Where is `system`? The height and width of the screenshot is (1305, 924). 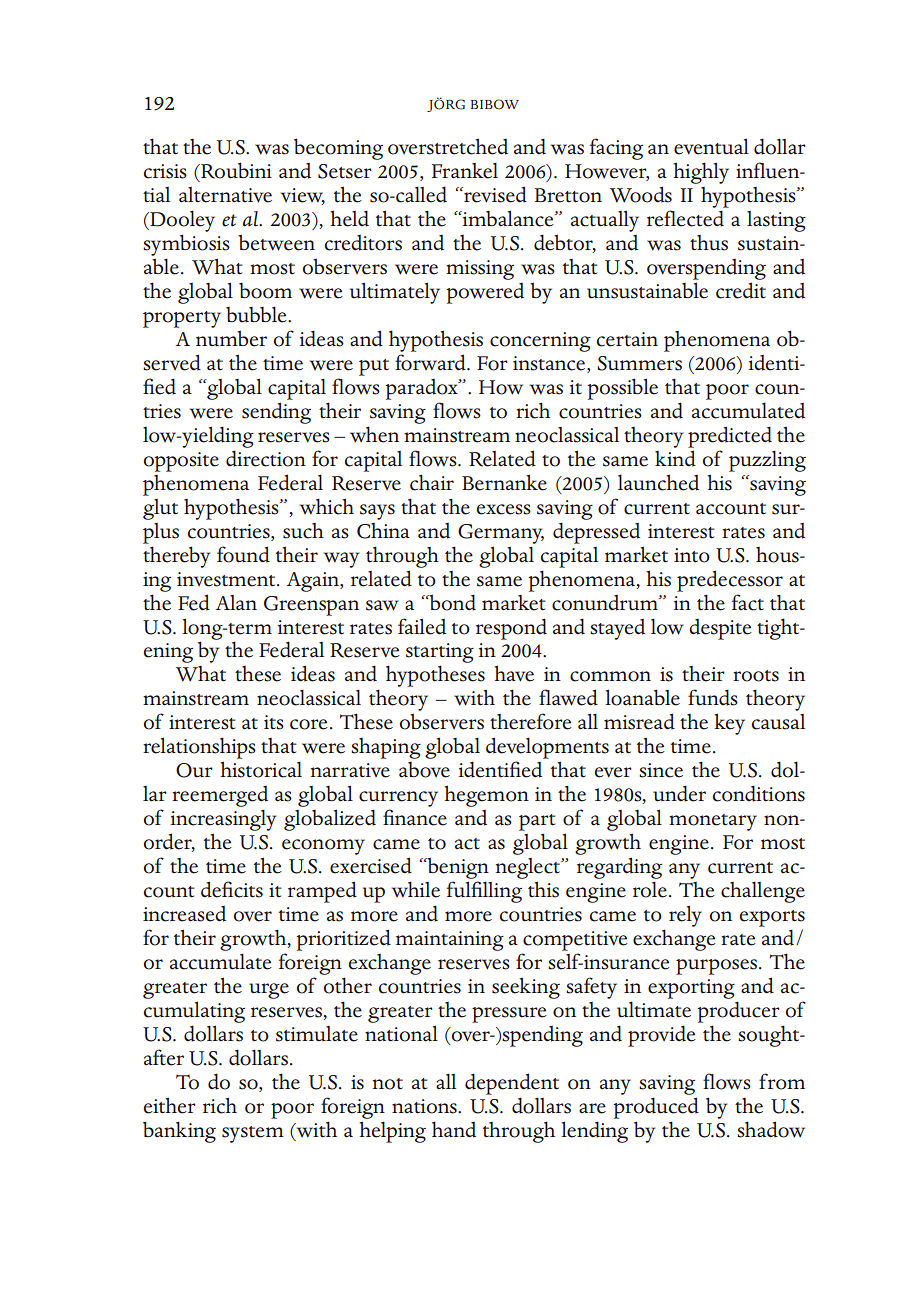
system is located at coordinates (253, 1134).
